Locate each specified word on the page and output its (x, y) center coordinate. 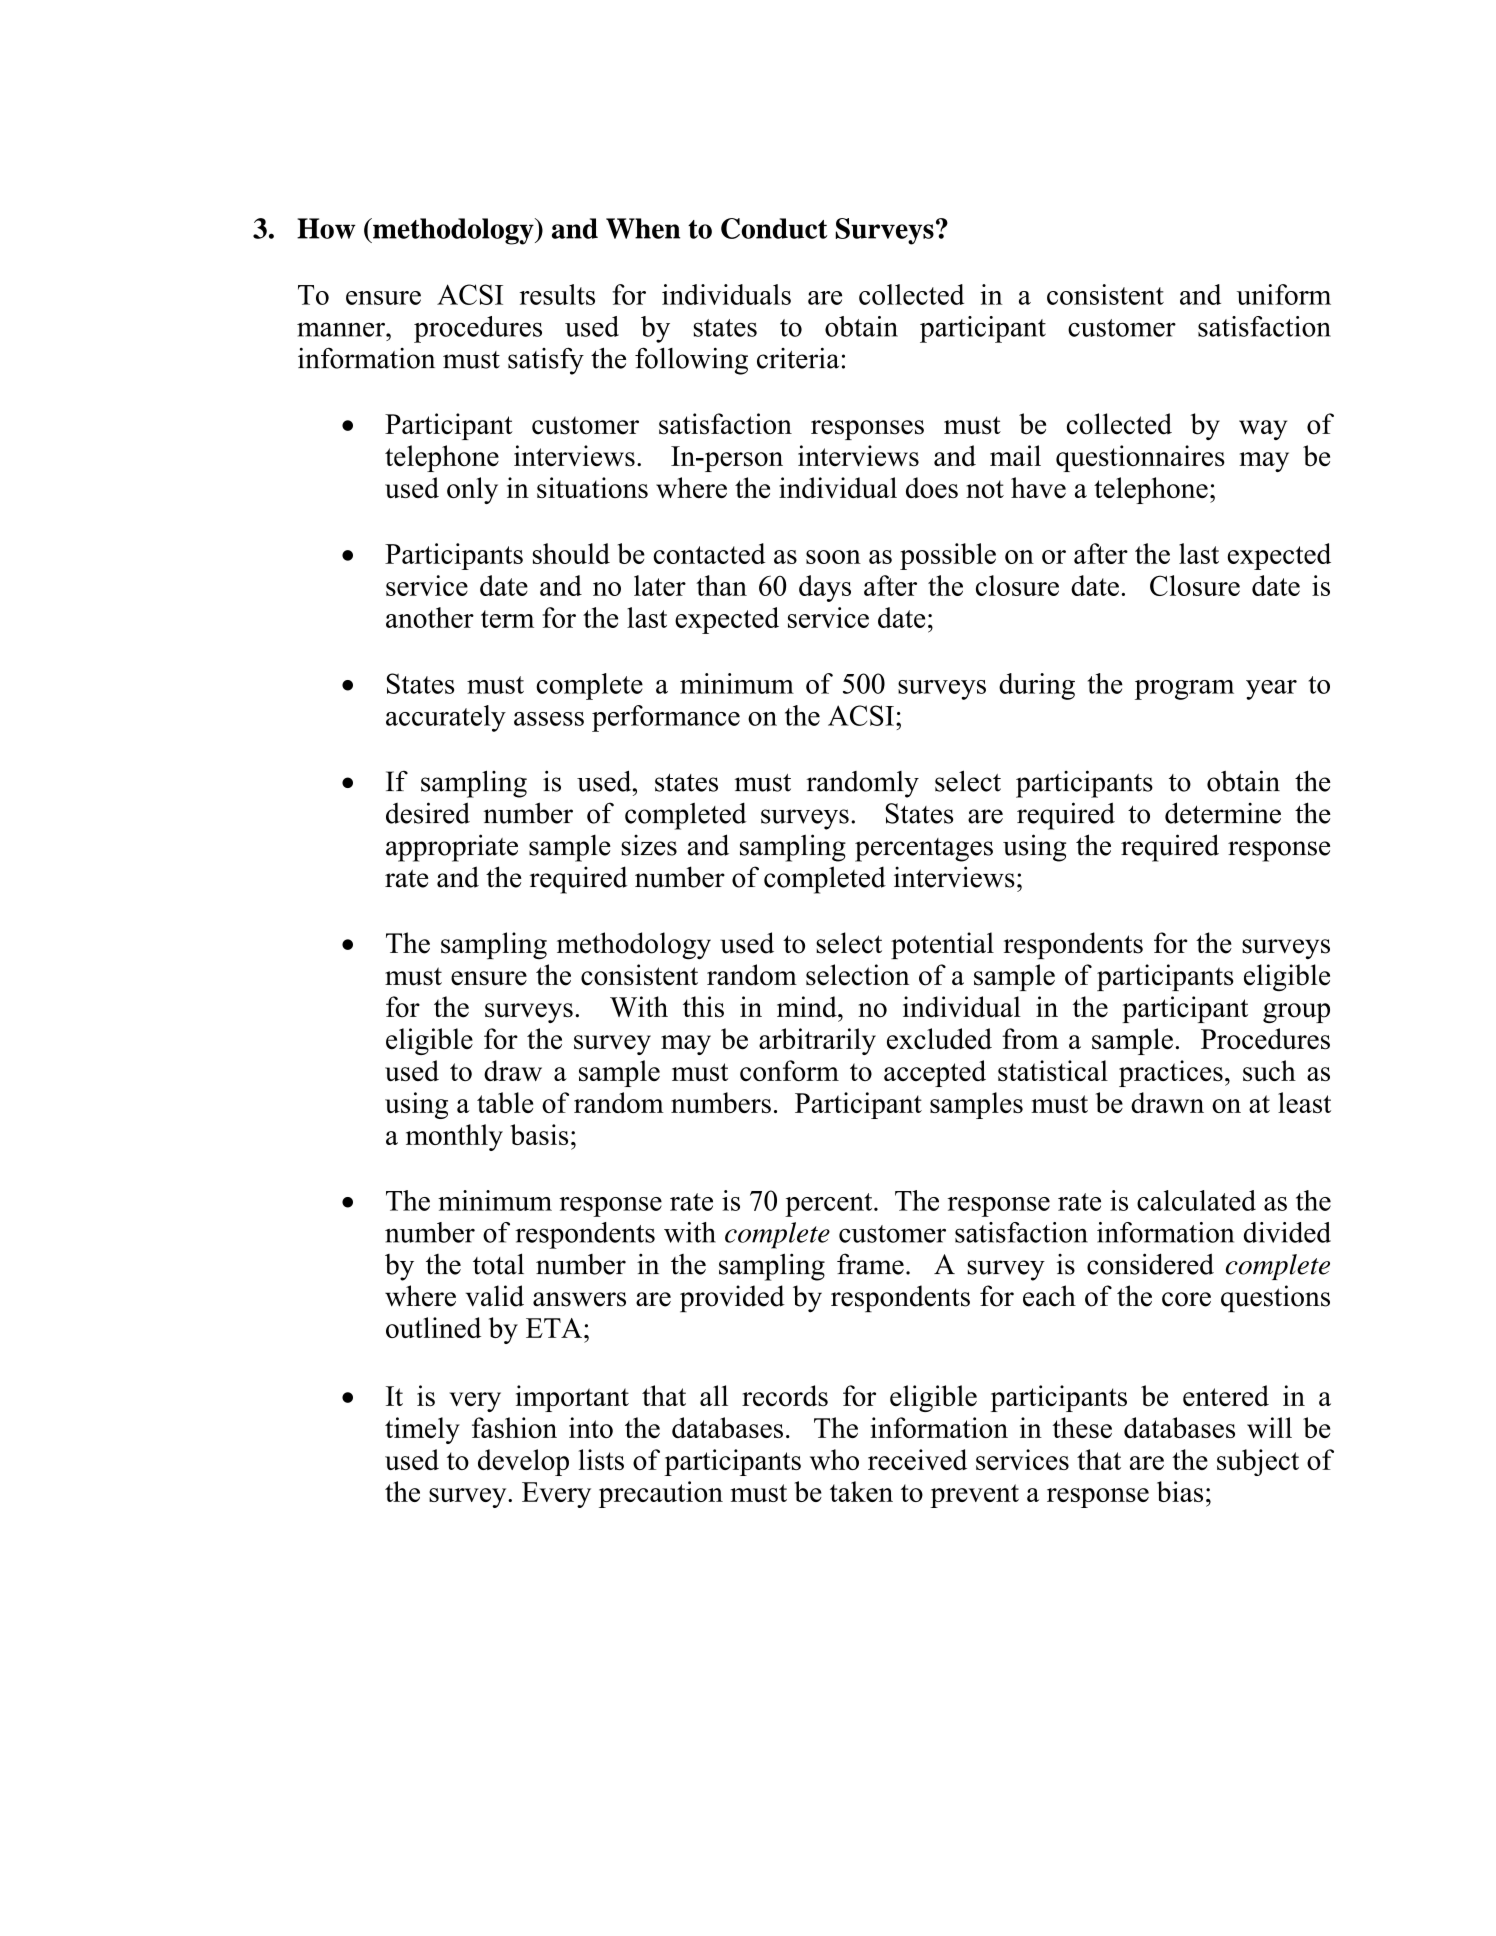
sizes (649, 845)
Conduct (774, 228)
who (834, 1459)
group (1296, 1013)
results (557, 294)
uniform (1284, 294)
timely (422, 1430)
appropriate (452, 848)
